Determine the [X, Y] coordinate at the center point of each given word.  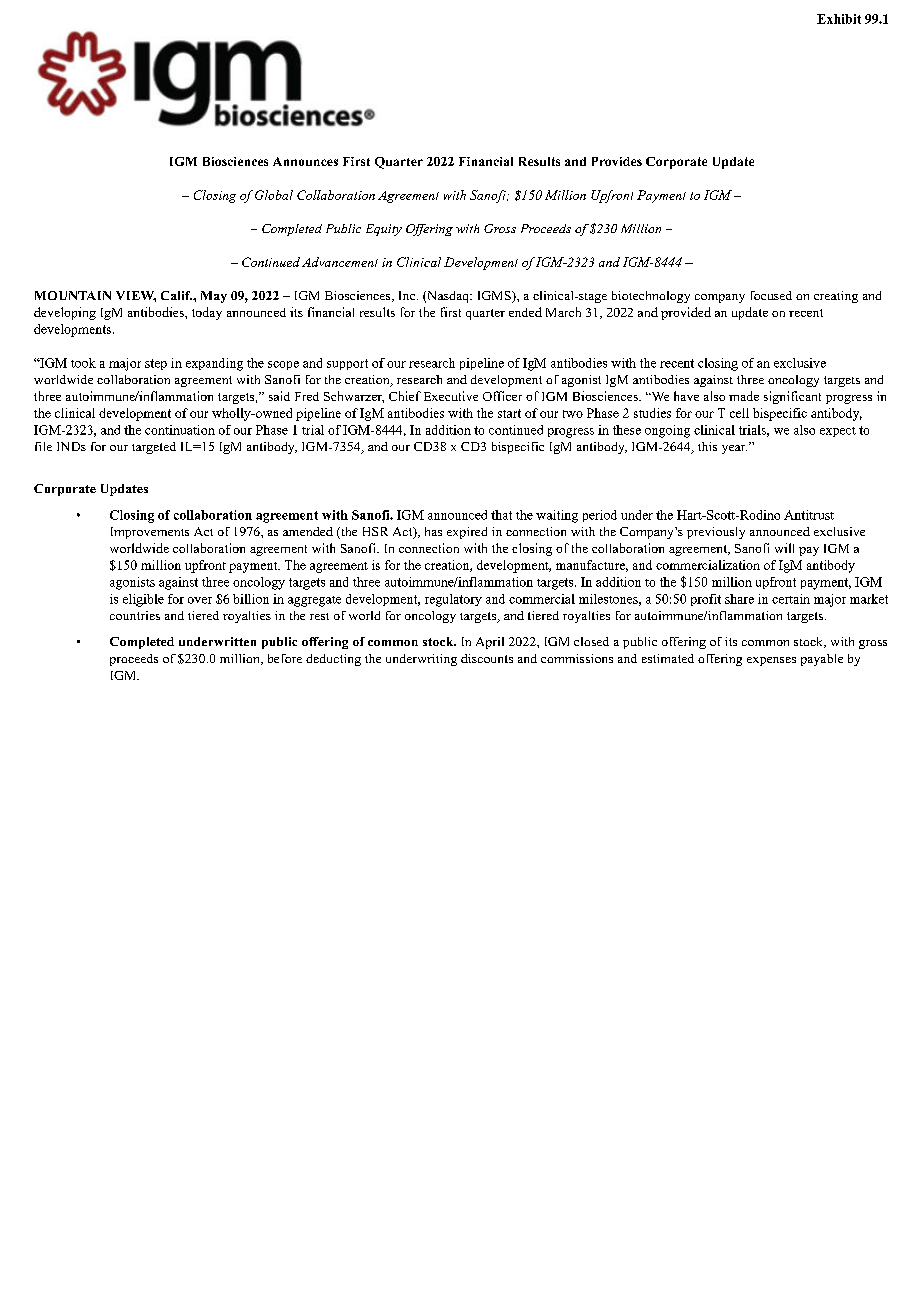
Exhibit [839, 19]
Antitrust [809, 515]
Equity [384, 230]
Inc [408, 295]
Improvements [150, 533]
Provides [617, 161]
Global [274, 195]
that [501, 515]
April [490, 643]
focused [771, 295]
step [156, 364]
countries [135, 615]
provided [686, 313]
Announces [305, 161]
